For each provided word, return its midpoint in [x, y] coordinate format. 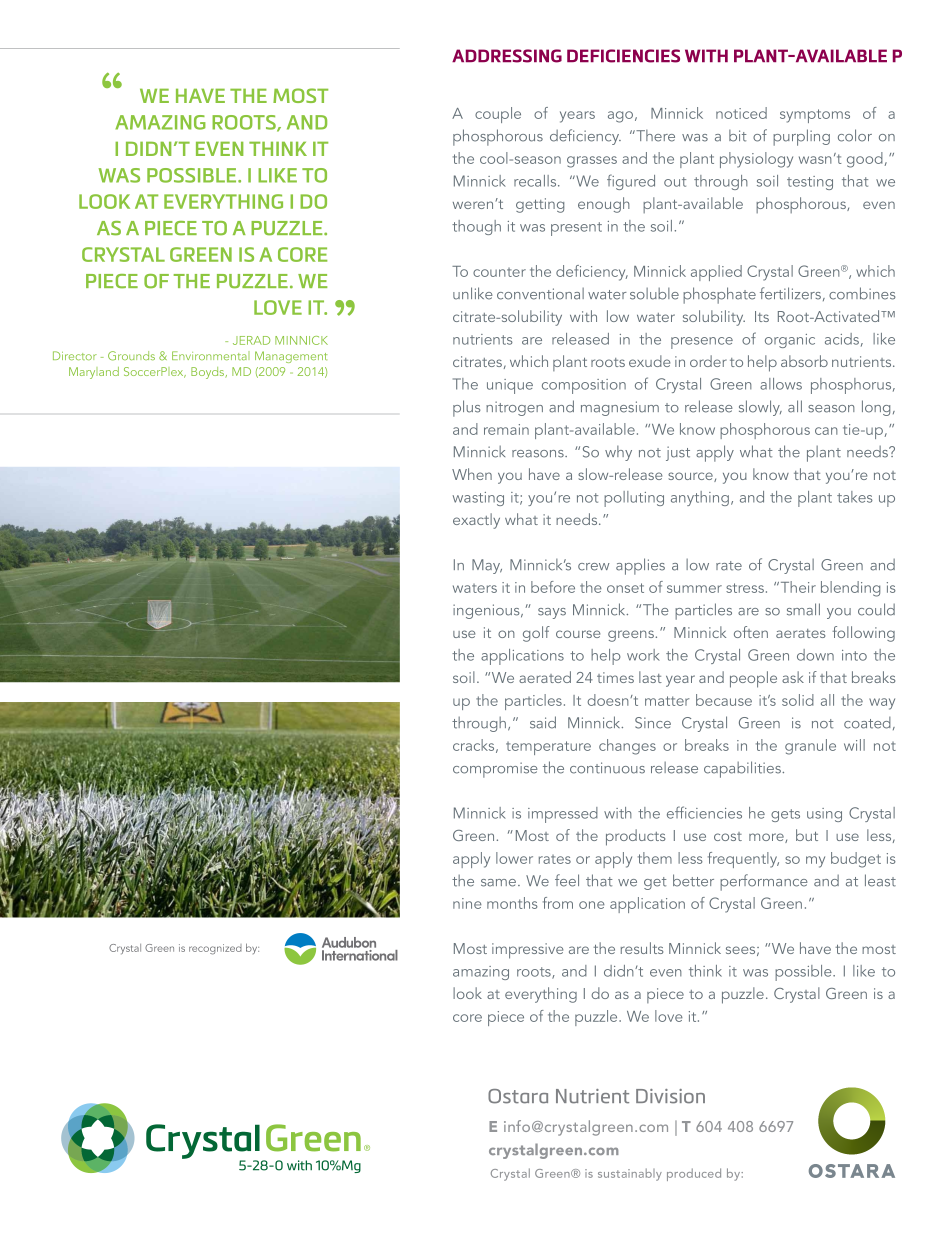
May [487, 566]
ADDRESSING [507, 56]
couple [498, 115]
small [803, 609]
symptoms [815, 116]
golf [536, 634]
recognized [215, 949]
